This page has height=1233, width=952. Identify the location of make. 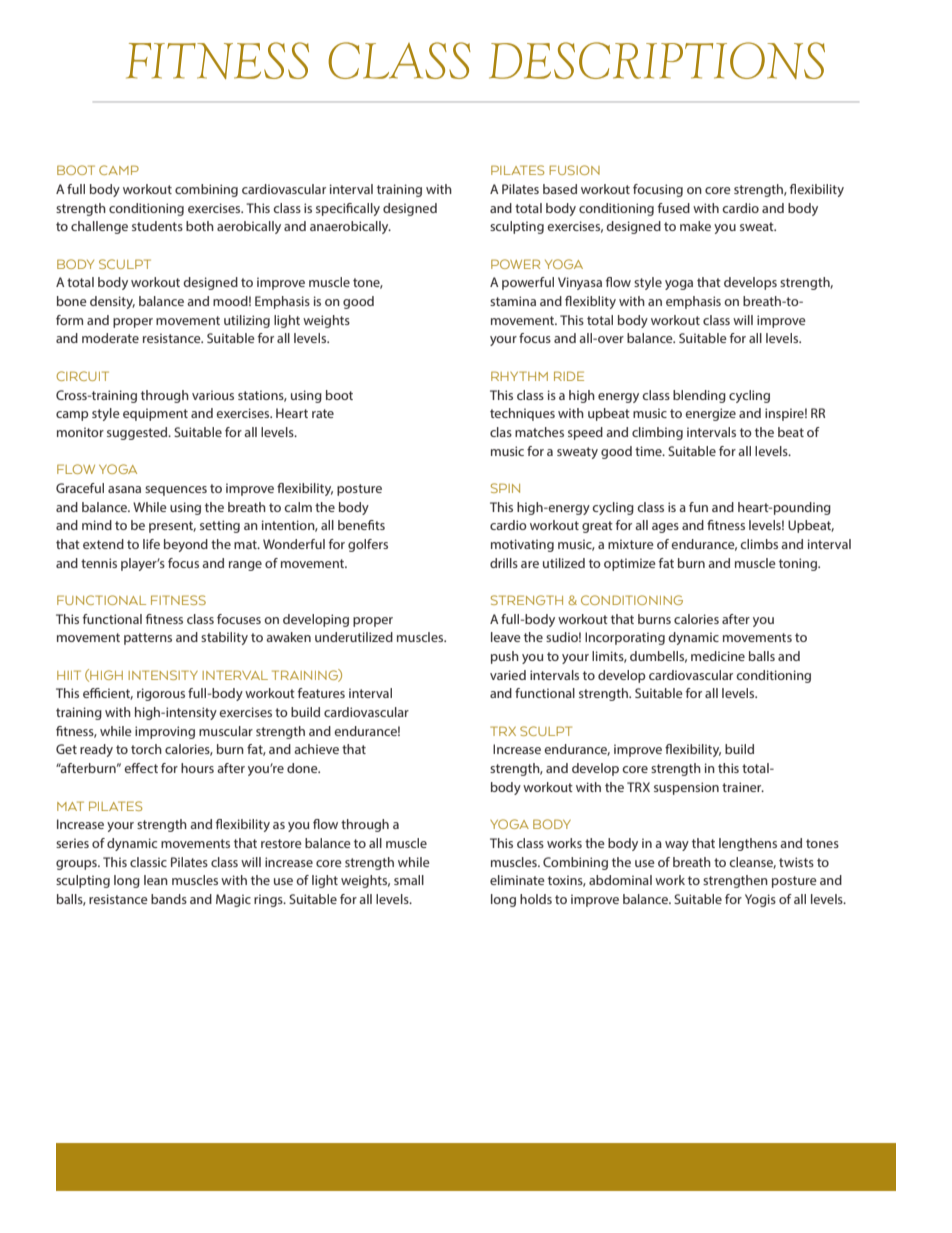
(695, 226).
